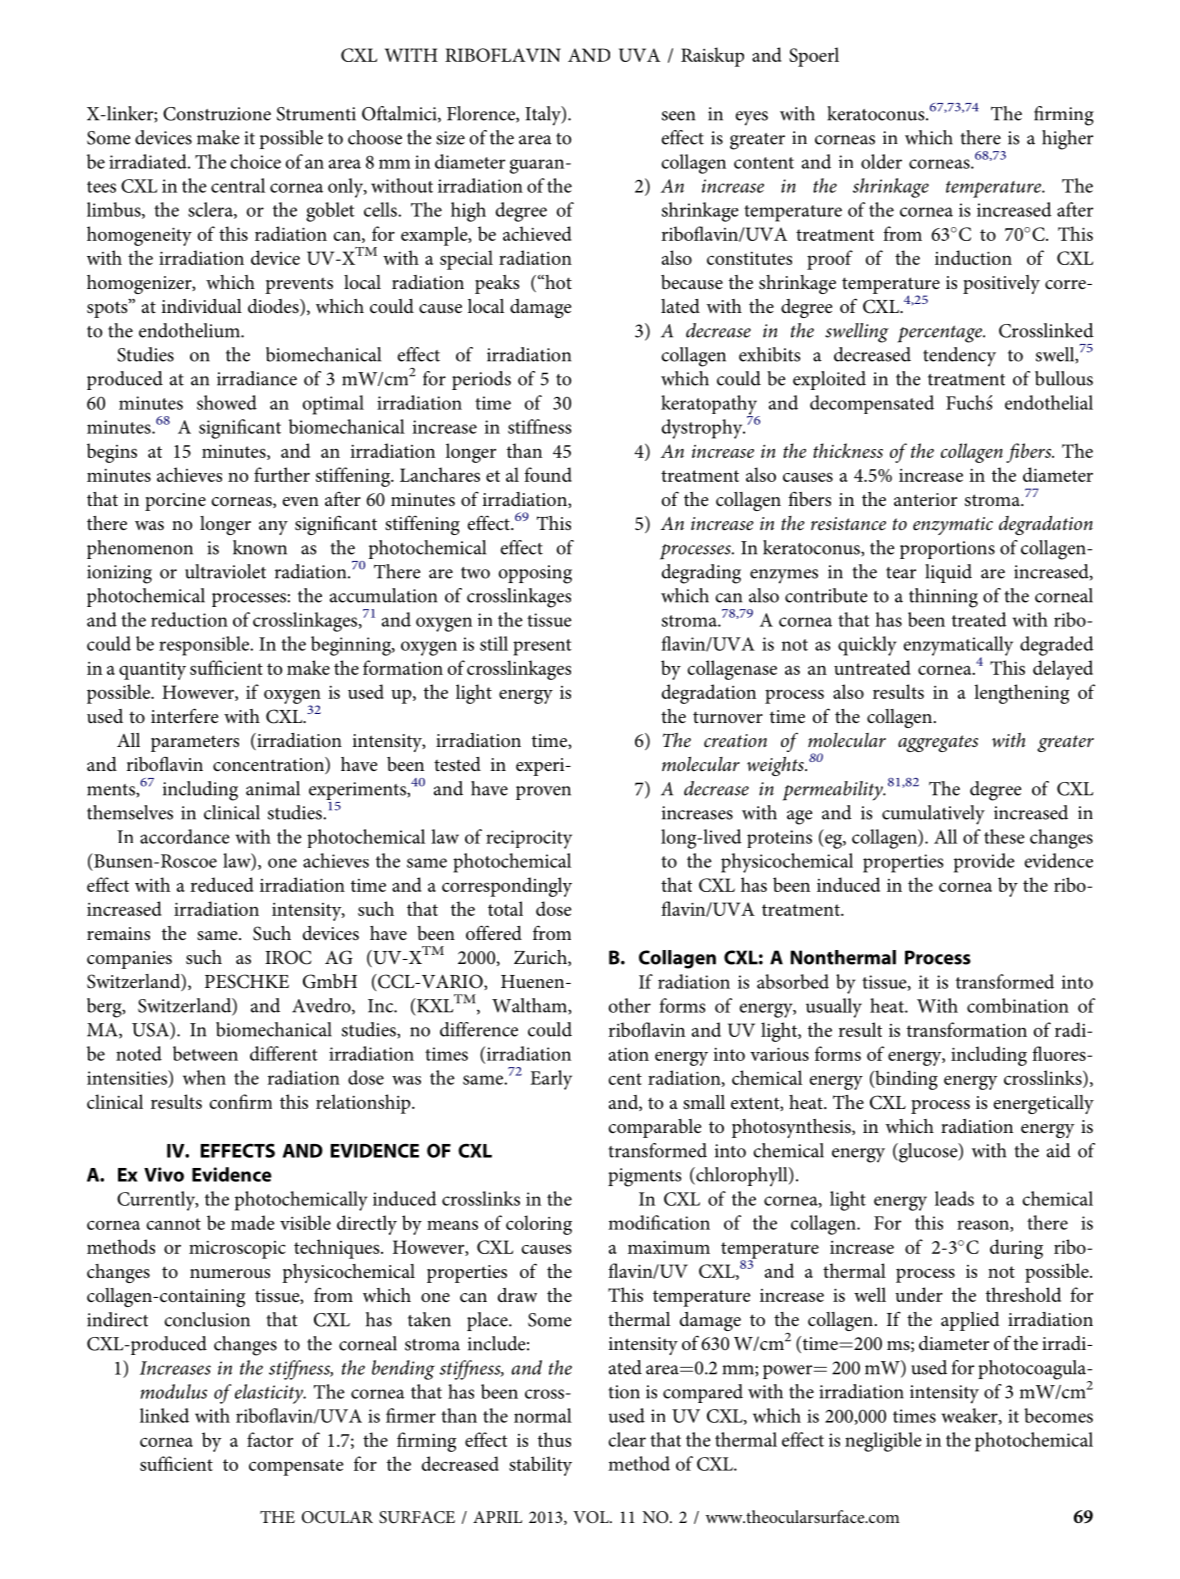 The width and height of the image is (1180, 1579). What do you see at coordinates (164, 1174) in the image?
I see `Vivo` at bounding box center [164, 1174].
